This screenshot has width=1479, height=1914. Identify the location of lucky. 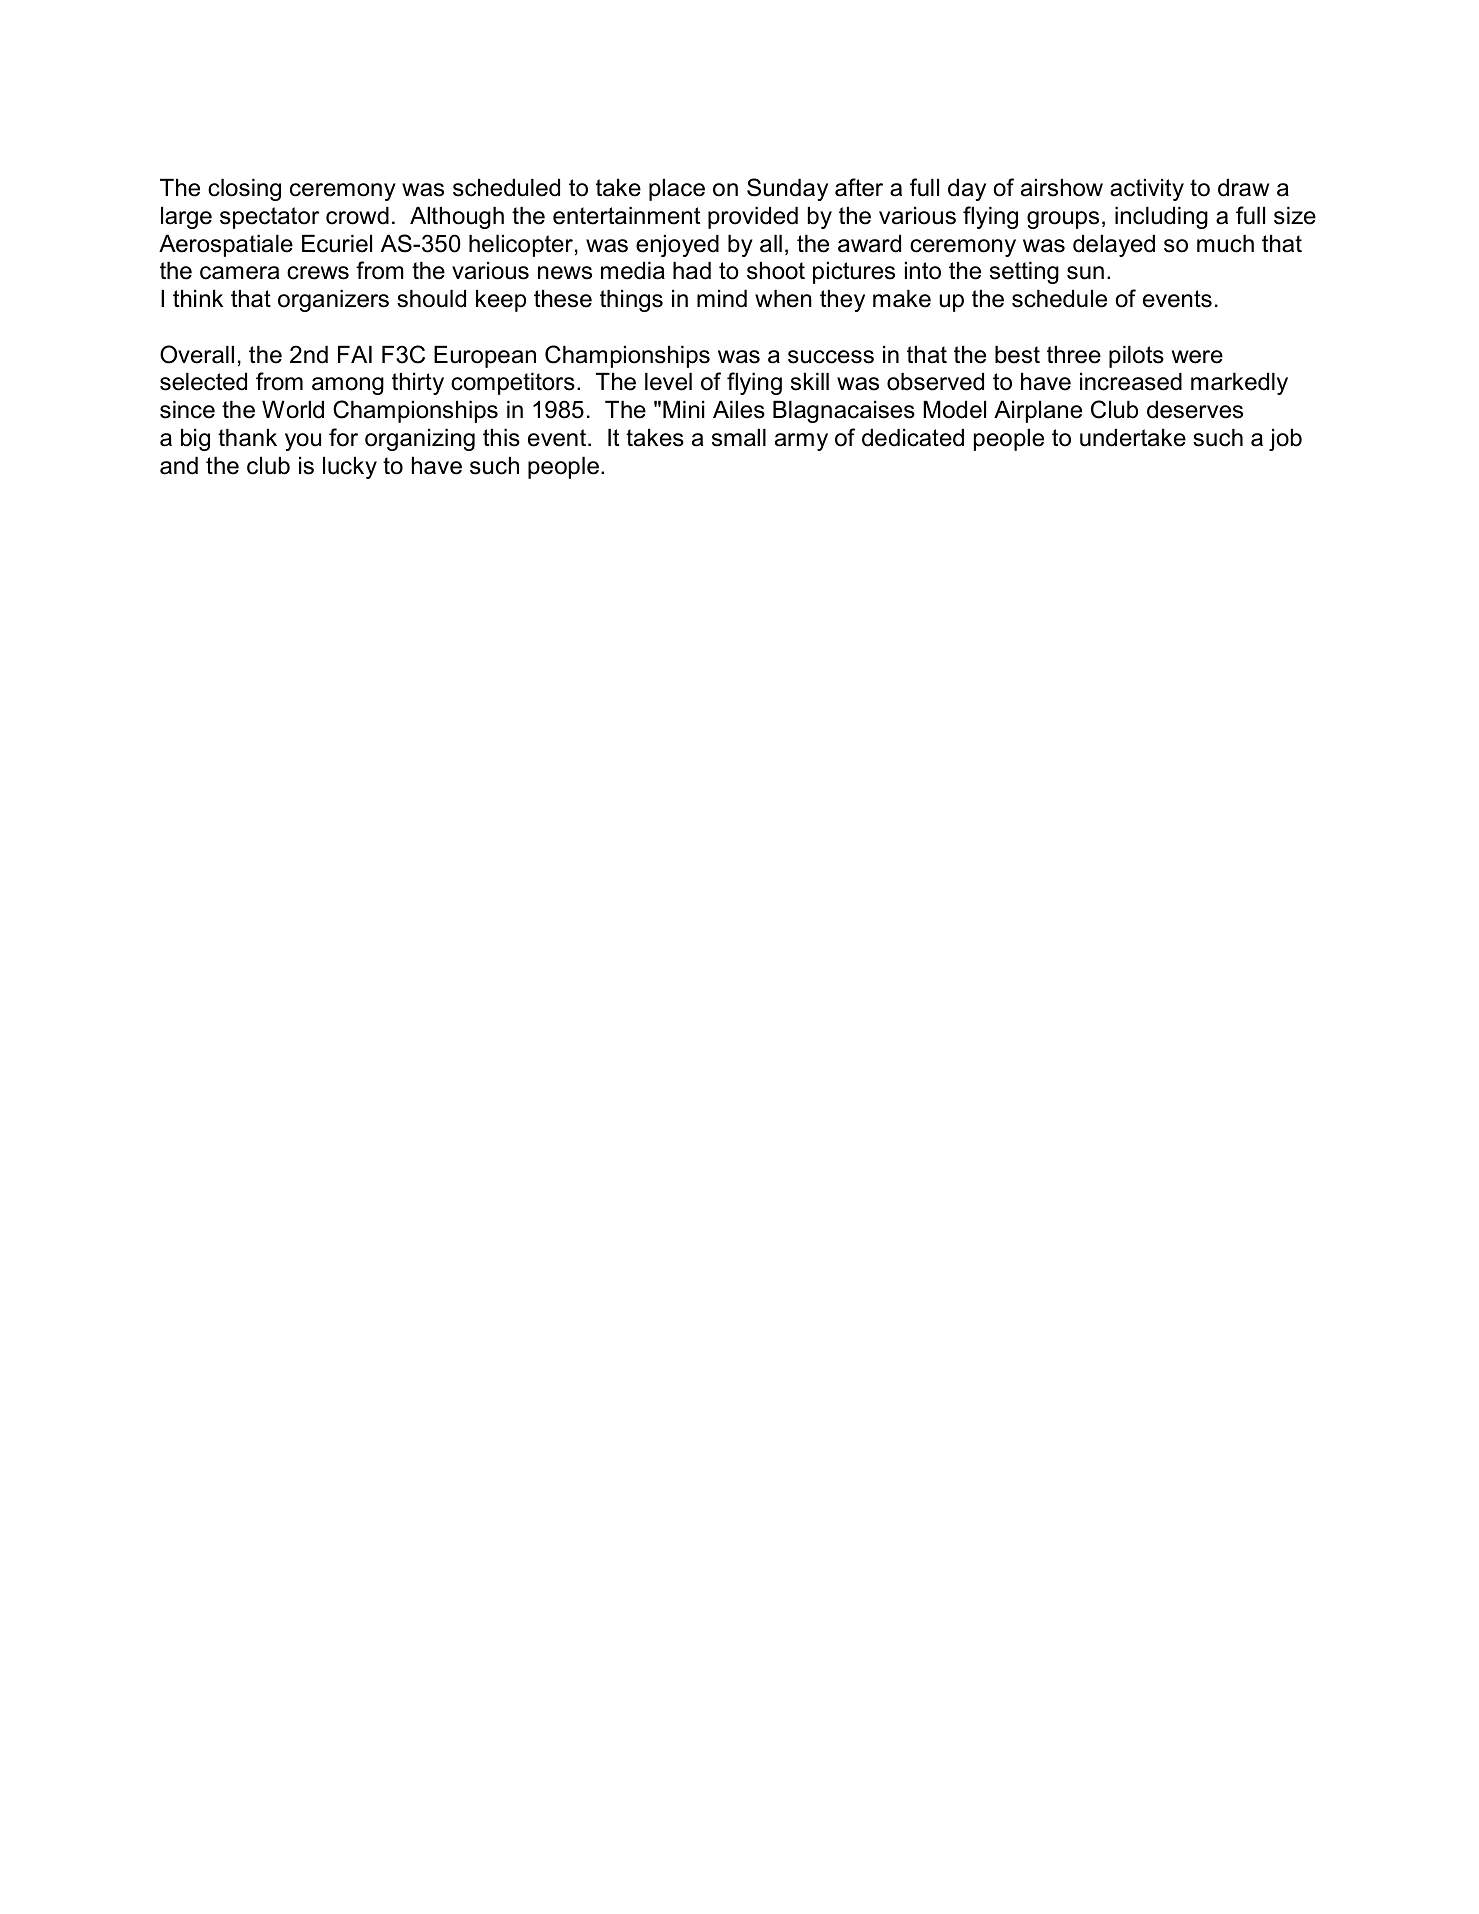
(350, 467).
